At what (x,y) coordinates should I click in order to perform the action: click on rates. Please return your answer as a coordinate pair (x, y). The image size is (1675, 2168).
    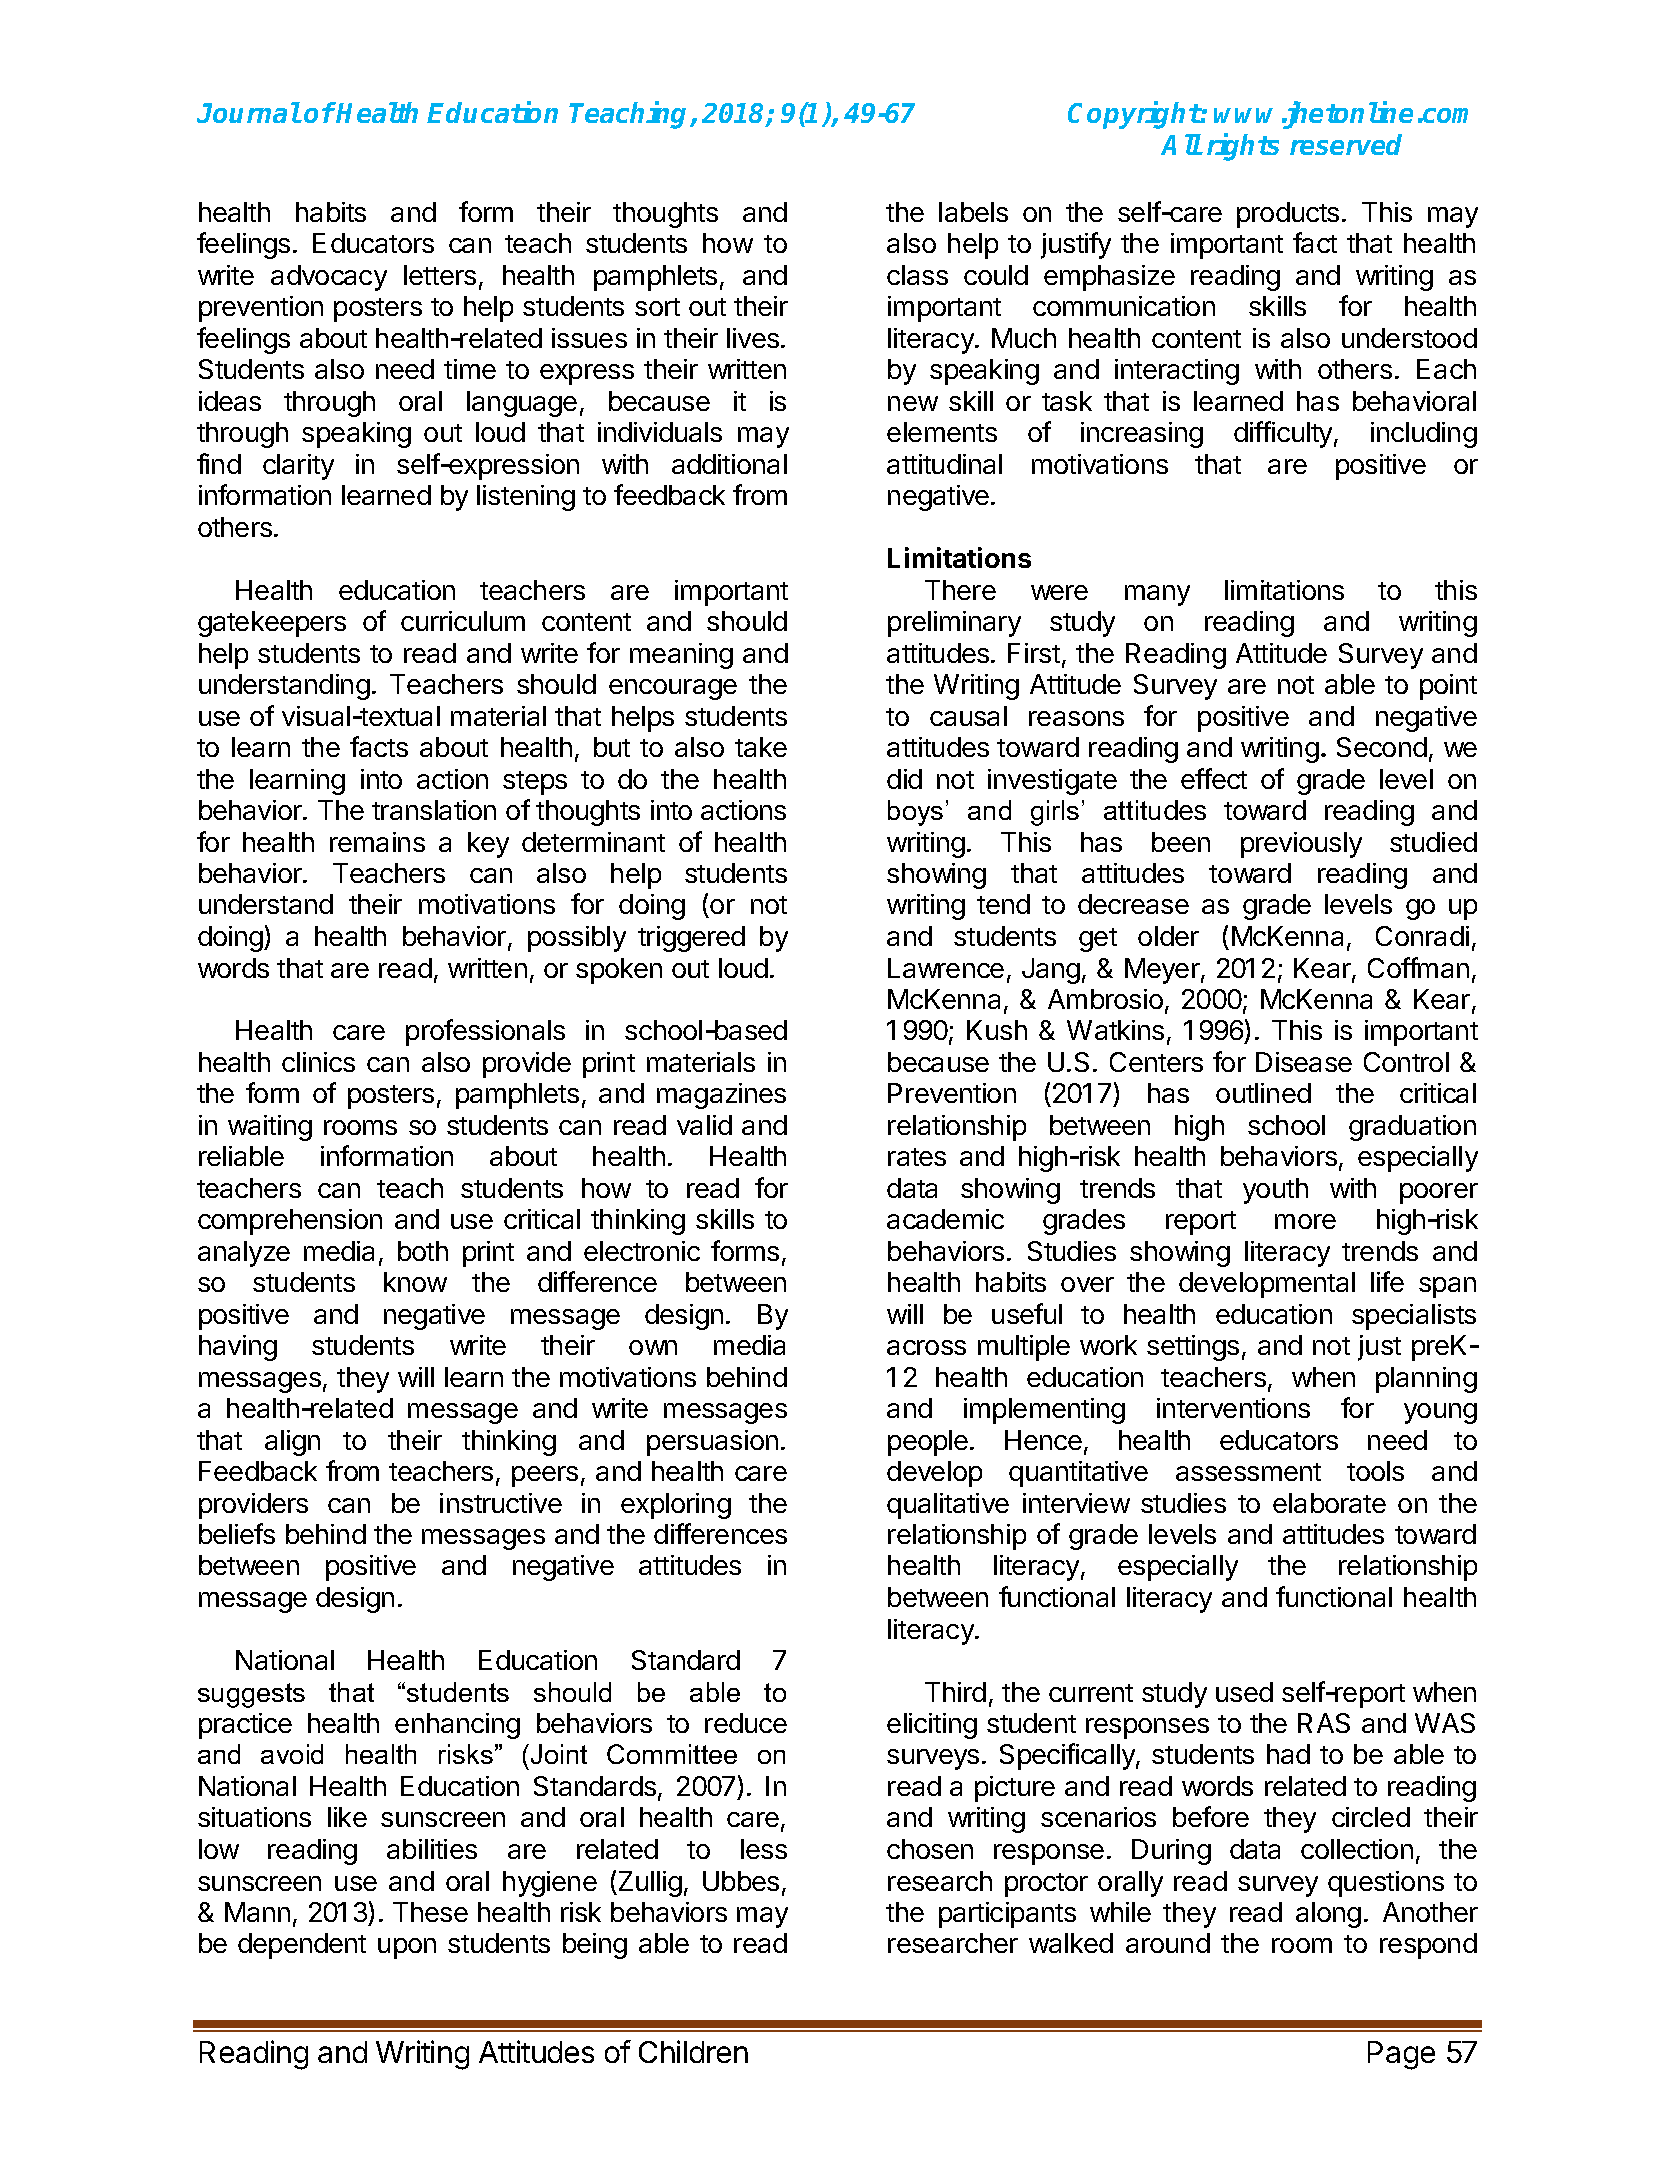
    Looking at the image, I should click on (917, 1157).
